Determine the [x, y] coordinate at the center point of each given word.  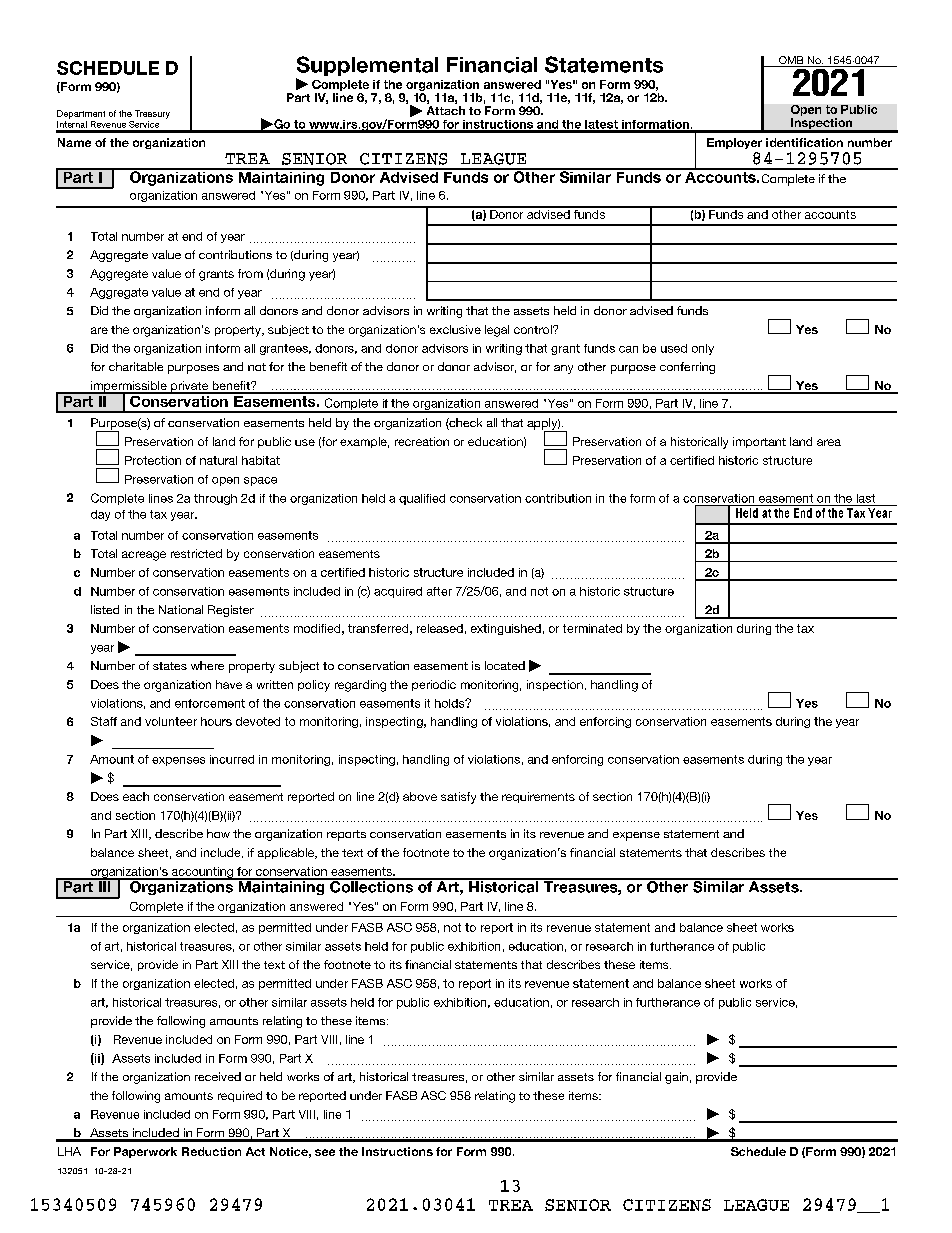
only [703, 349]
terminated [592, 628]
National [181, 609]
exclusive [455, 329]
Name [74, 142]
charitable [136, 366]
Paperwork [145, 1152]
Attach [446, 110]
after [439, 591]
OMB [791, 61]
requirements [538, 797]
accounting [202, 873]
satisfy [458, 798]
